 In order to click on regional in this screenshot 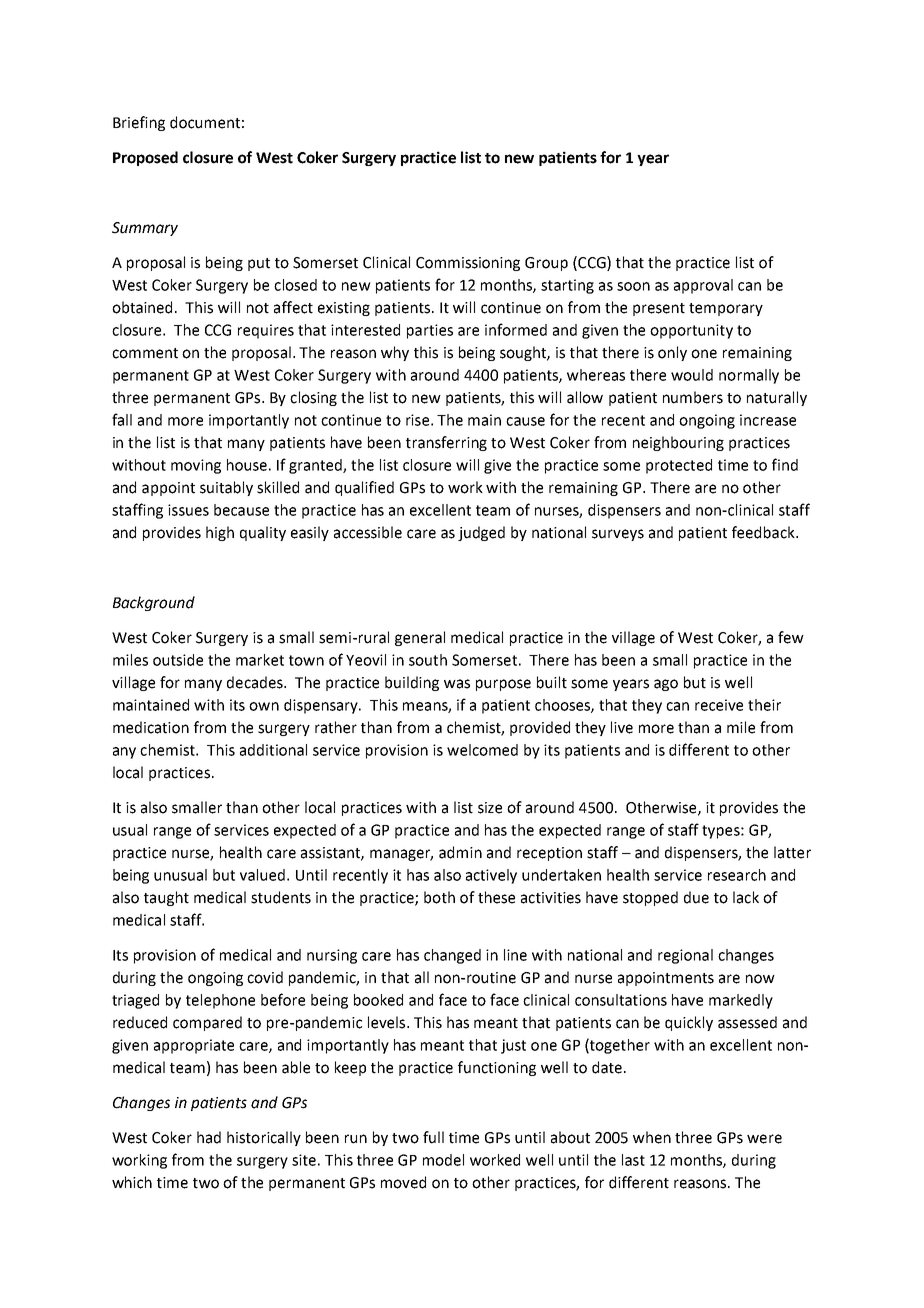, I will do `click(685, 956)`.
